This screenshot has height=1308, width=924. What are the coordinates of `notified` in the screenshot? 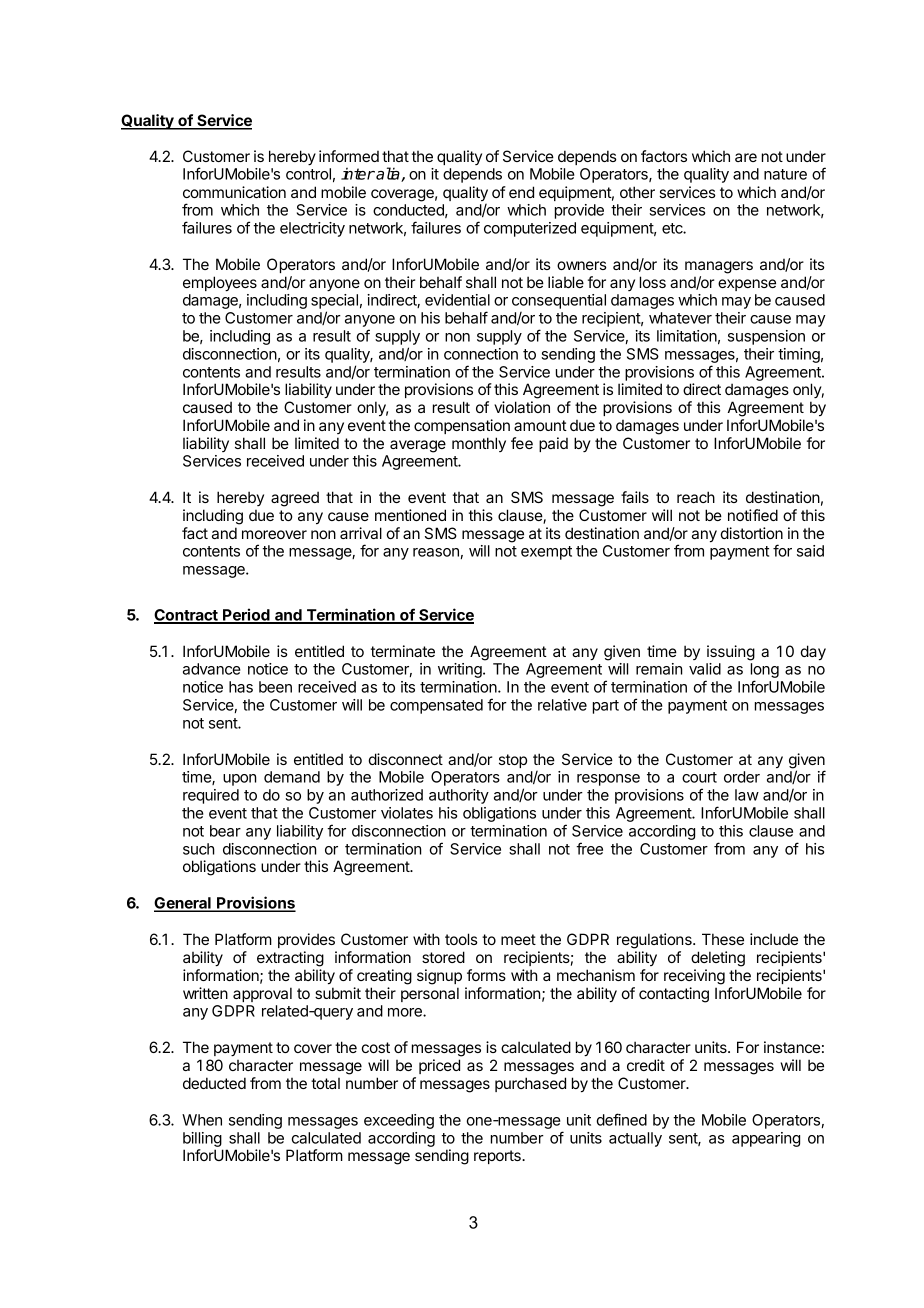 It's located at (753, 515).
